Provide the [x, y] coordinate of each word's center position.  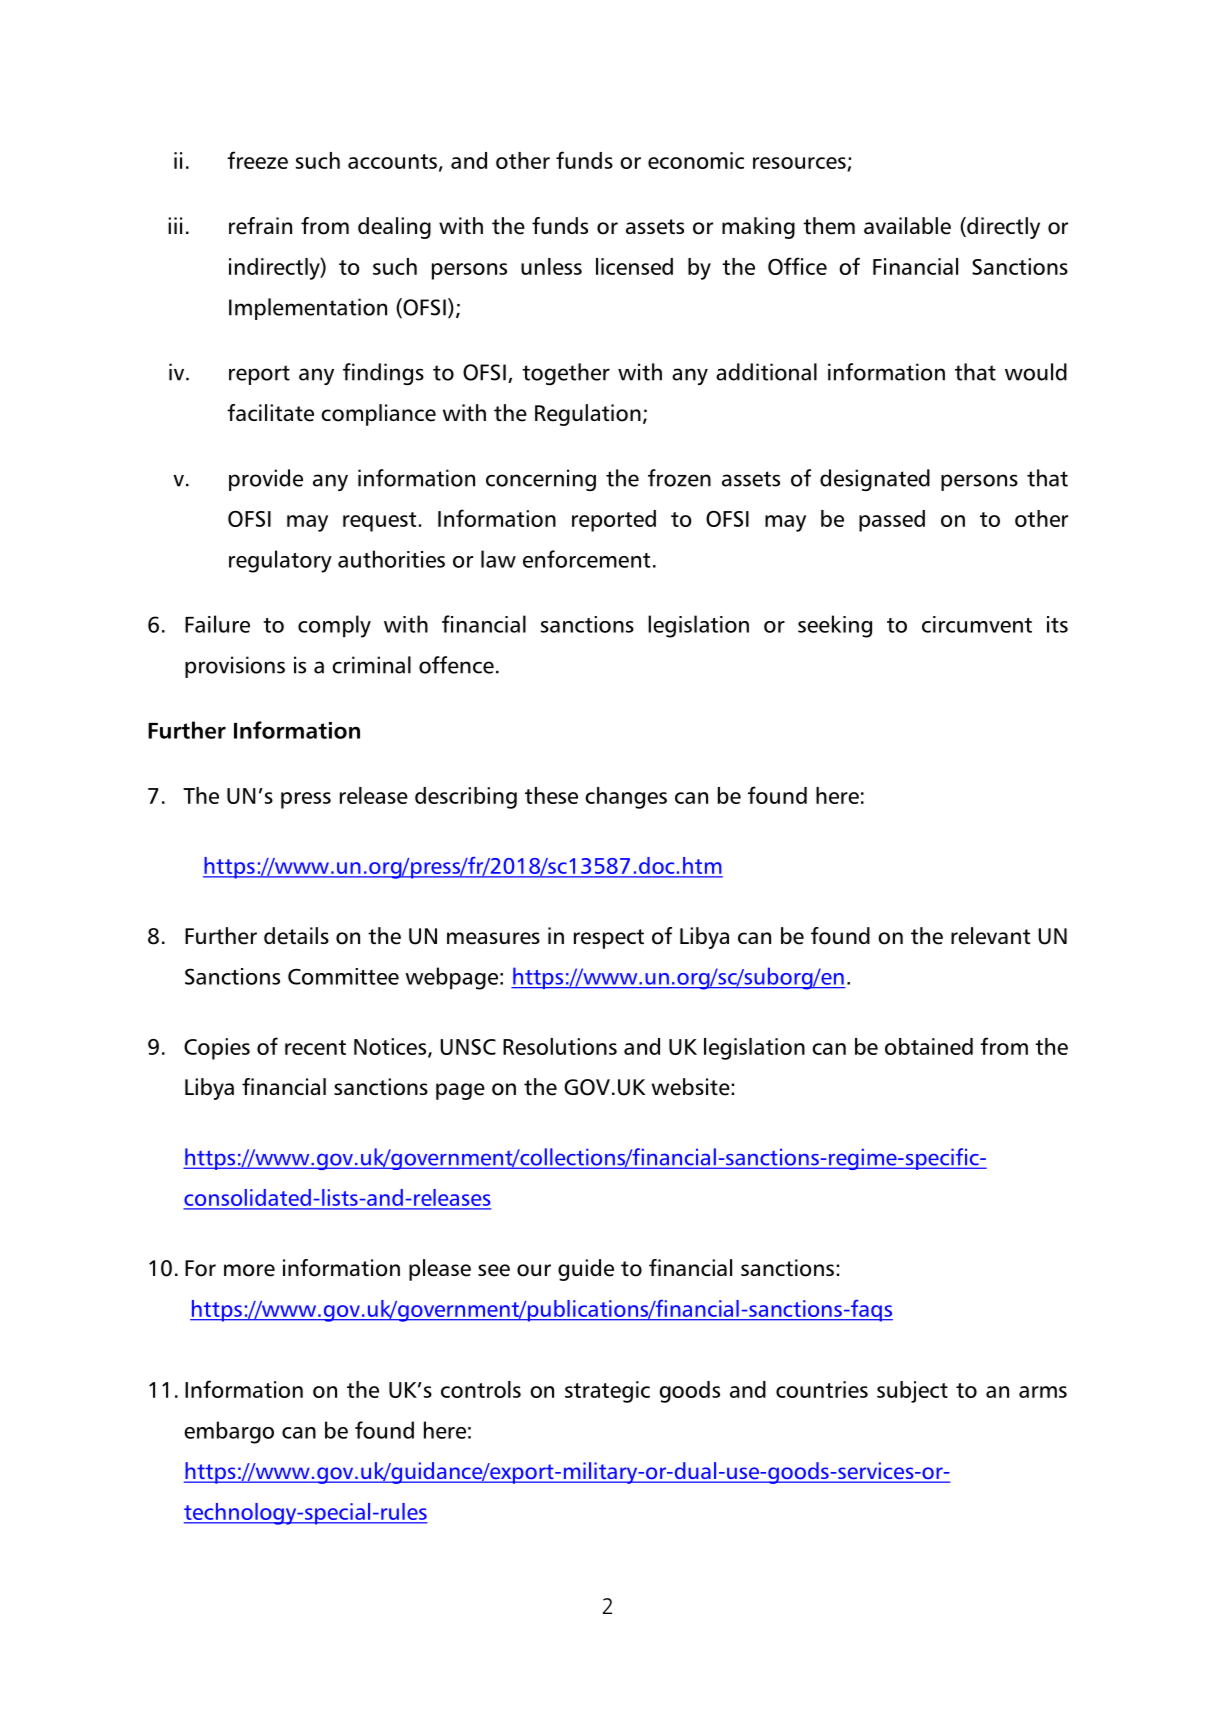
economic [696, 160]
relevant [990, 936]
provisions [235, 667]
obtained [929, 1046]
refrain [260, 226]
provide [266, 480]
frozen [679, 478]
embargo [229, 1432]
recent [315, 1047]
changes [626, 798]
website [691, 1087]
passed [892, 521]
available [907, 226]
